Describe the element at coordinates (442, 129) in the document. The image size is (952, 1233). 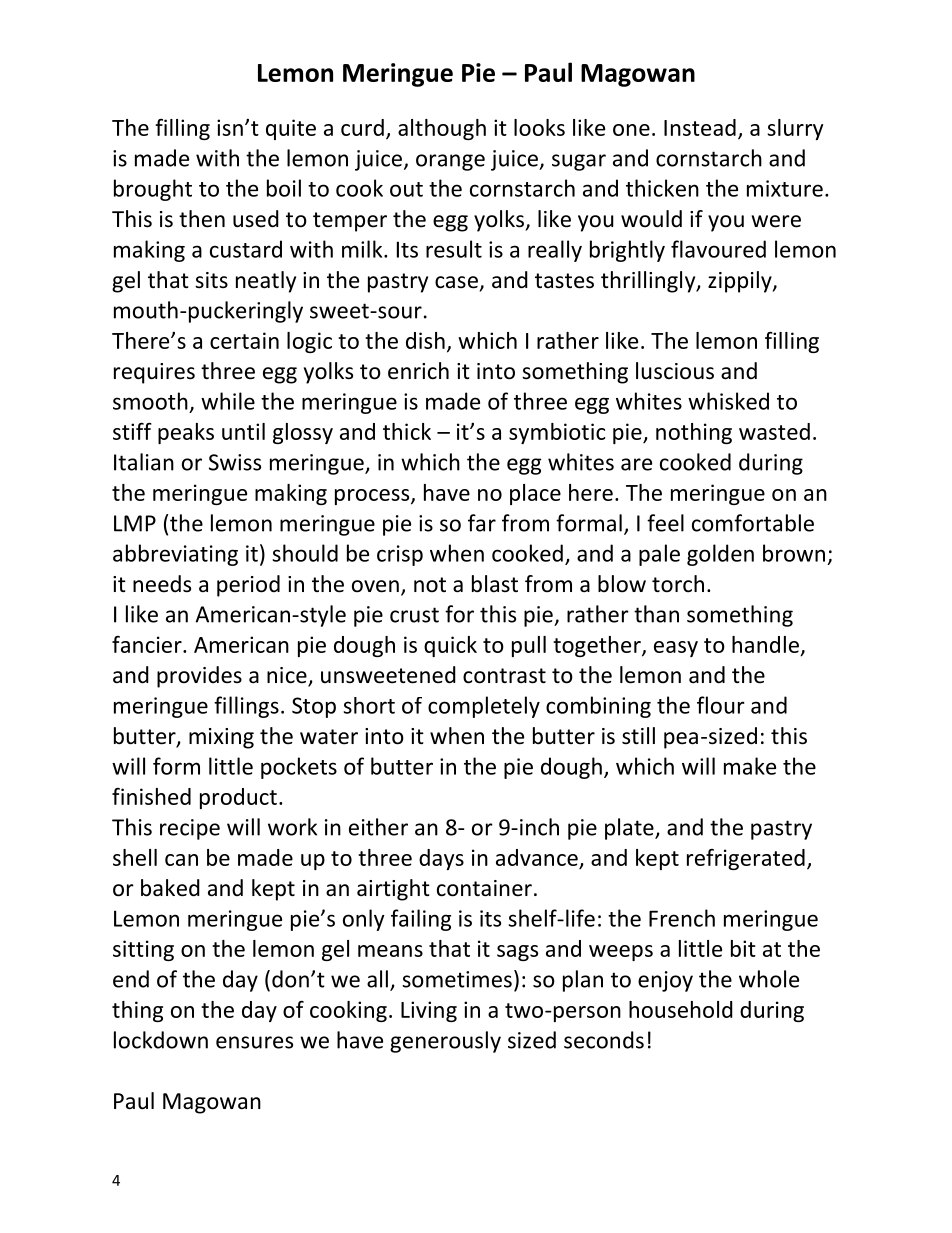
I see `although` at that location.
